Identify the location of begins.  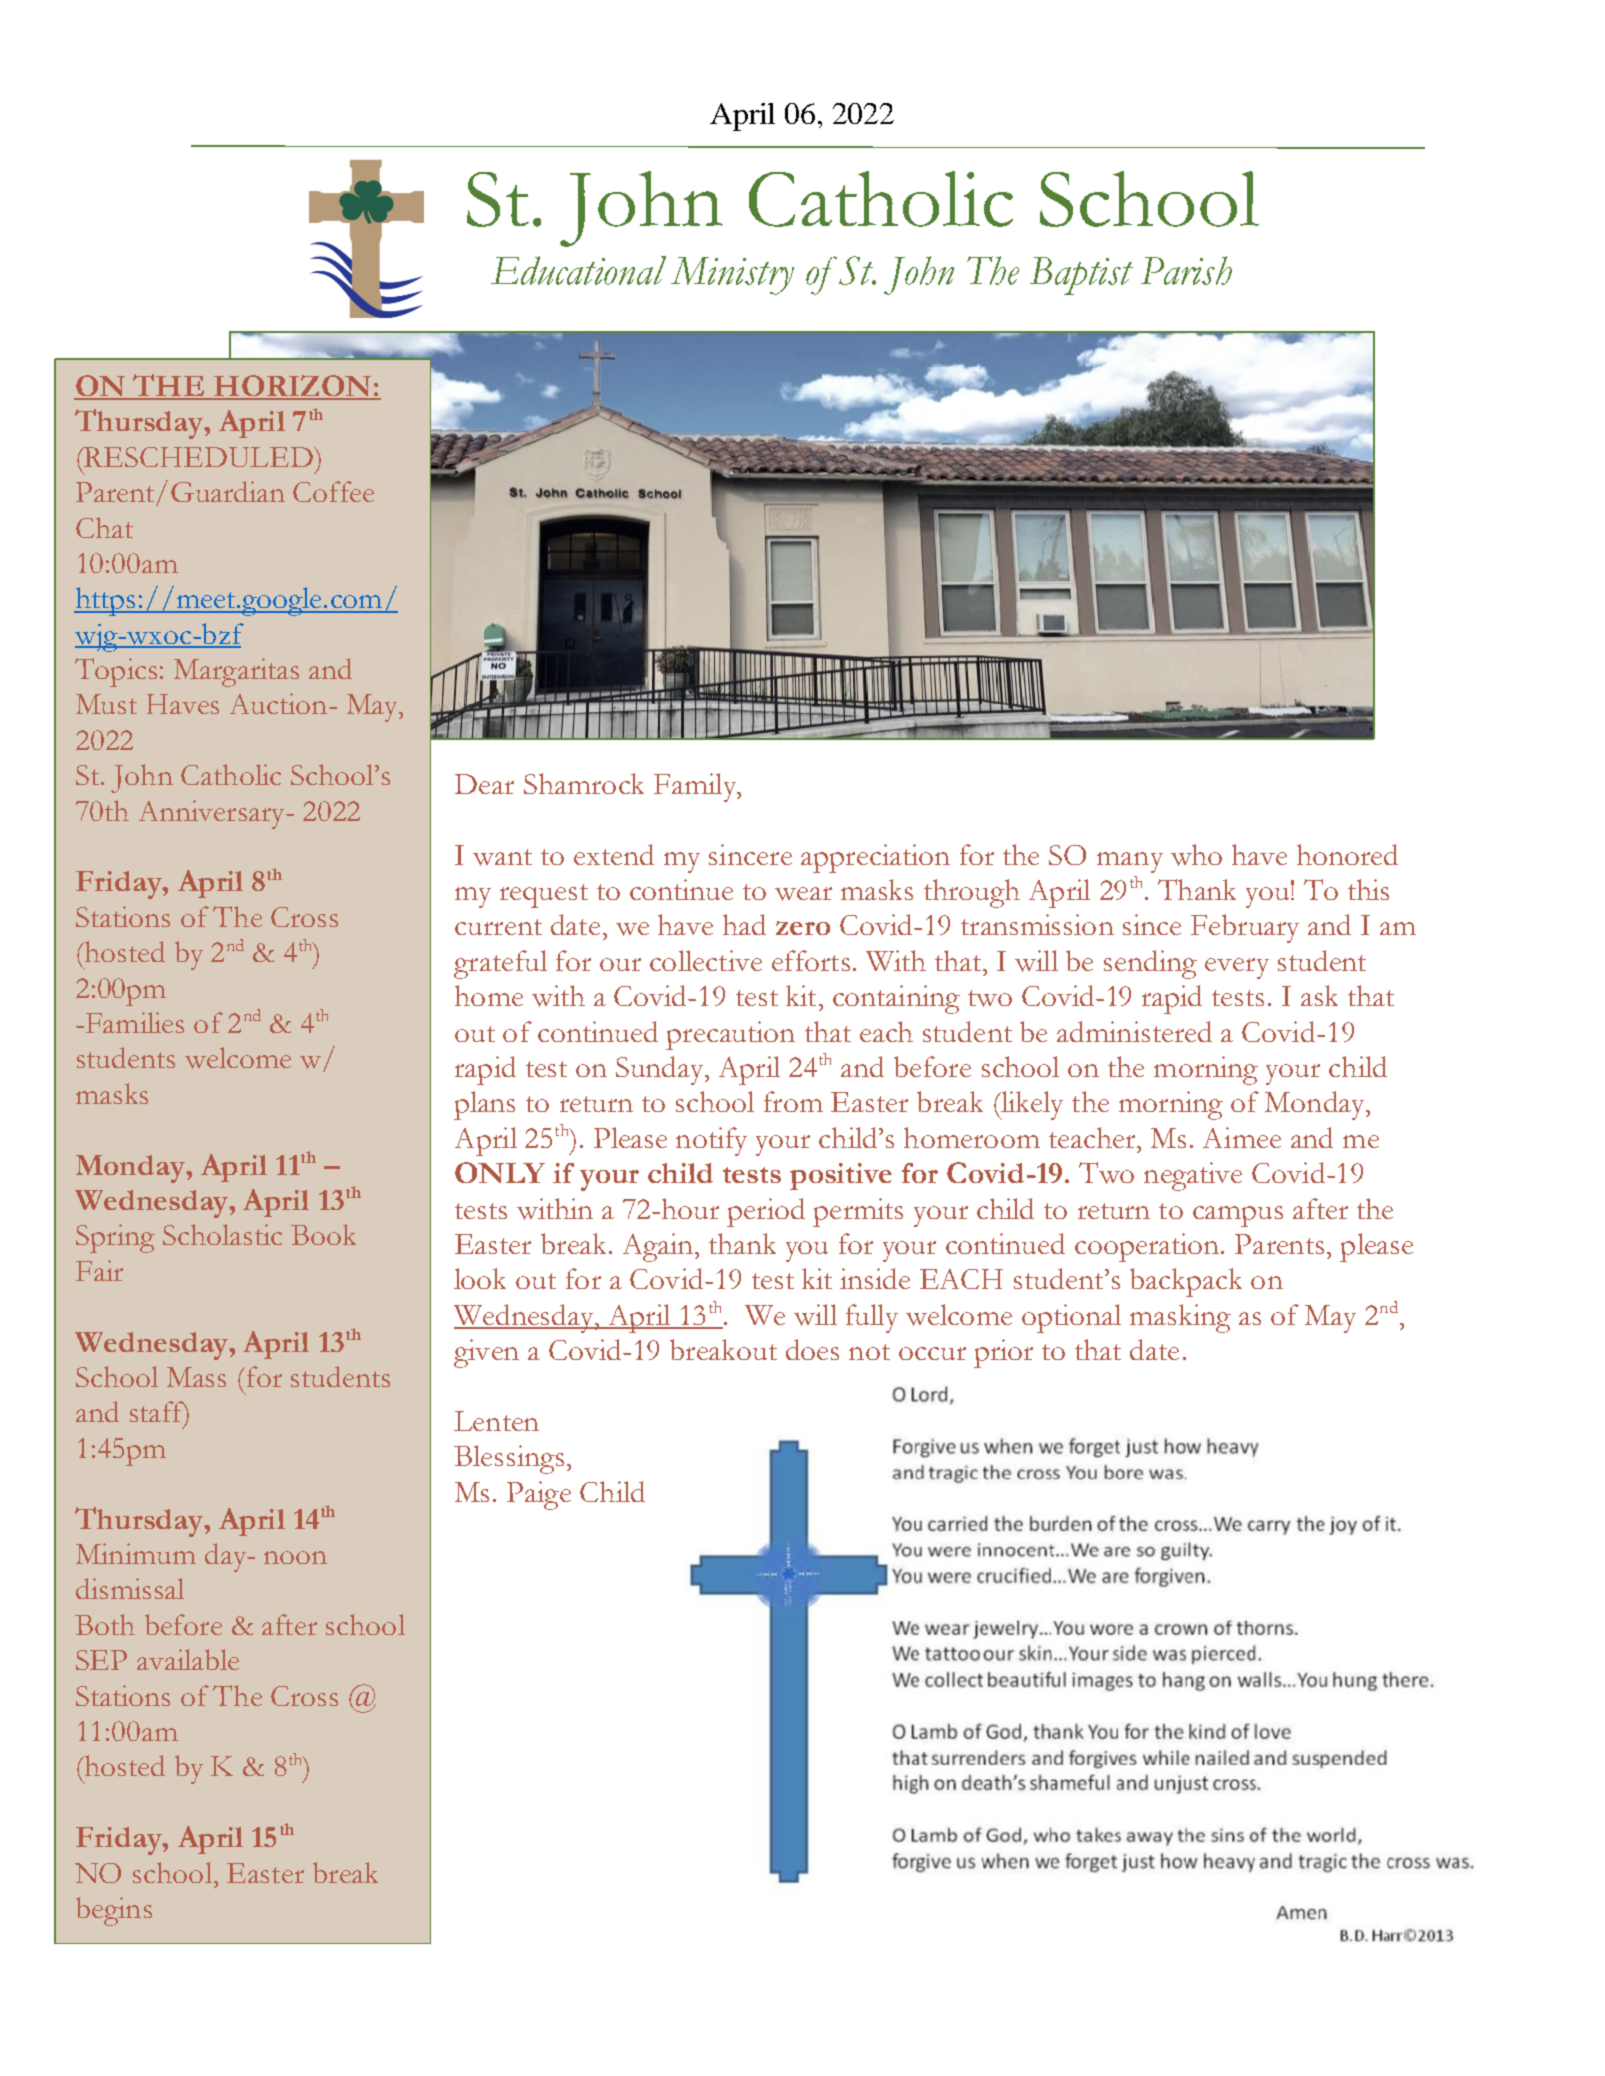
(114, 1911).
